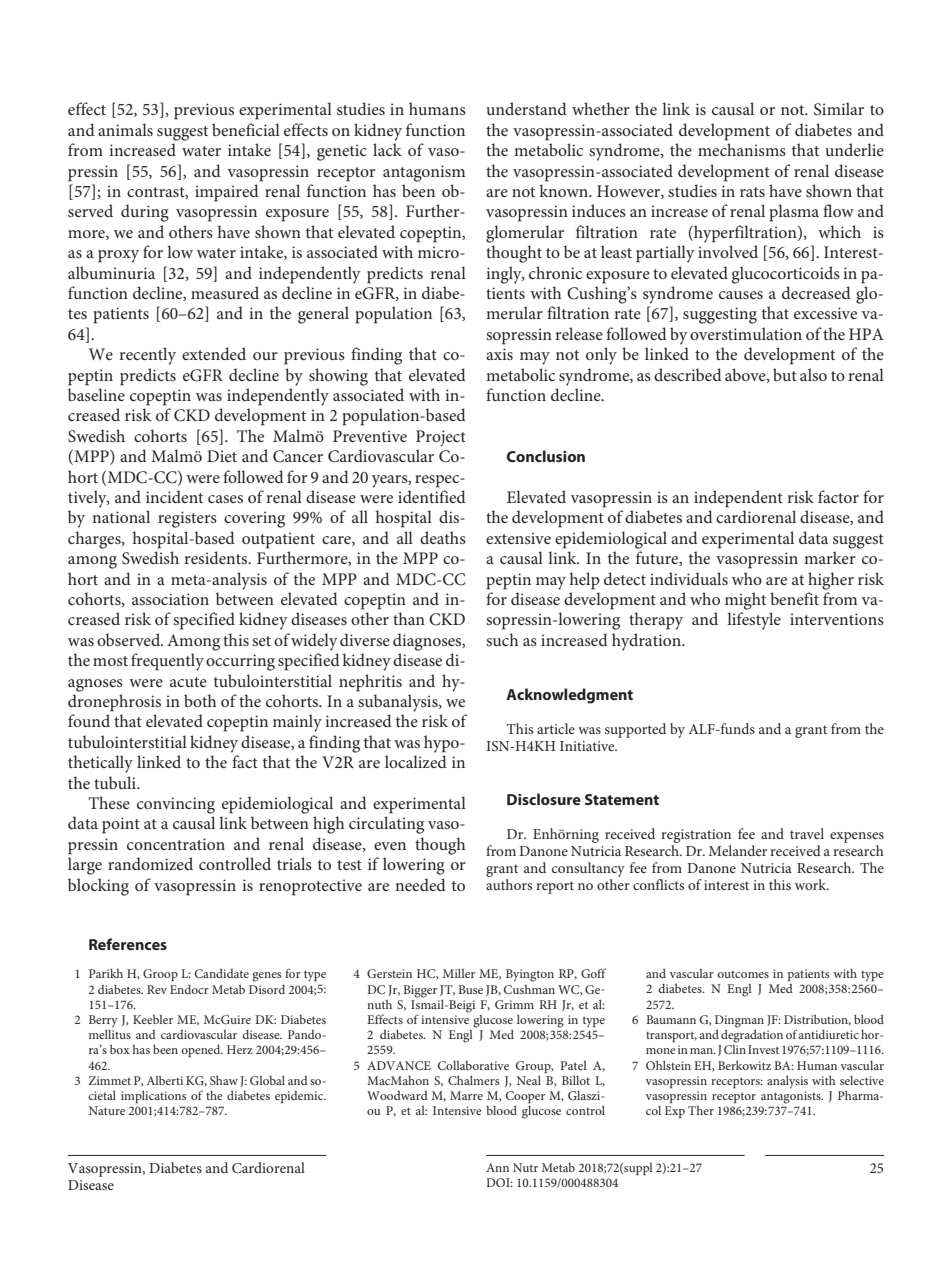 The image size is (952, 1270). I want to click on Shaw, so click(224, 1080).
